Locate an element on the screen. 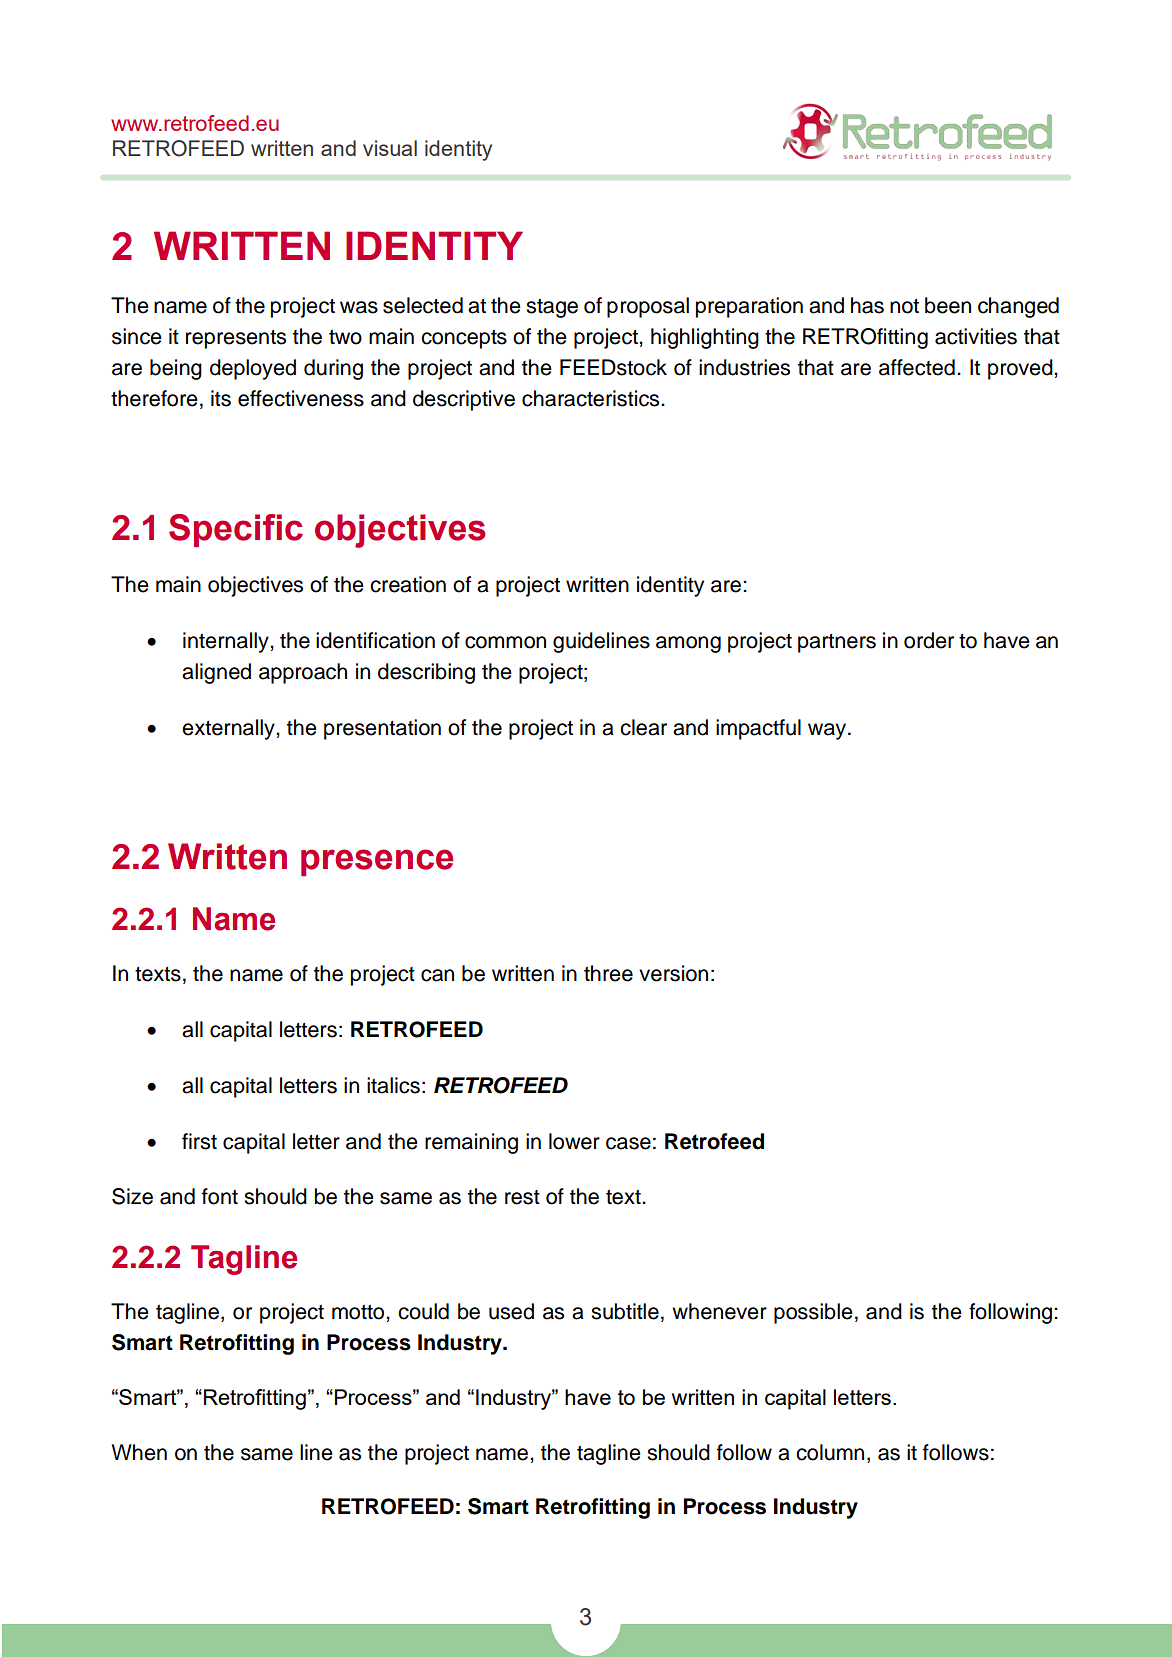  aligned is located at coordinates (216, 673).
